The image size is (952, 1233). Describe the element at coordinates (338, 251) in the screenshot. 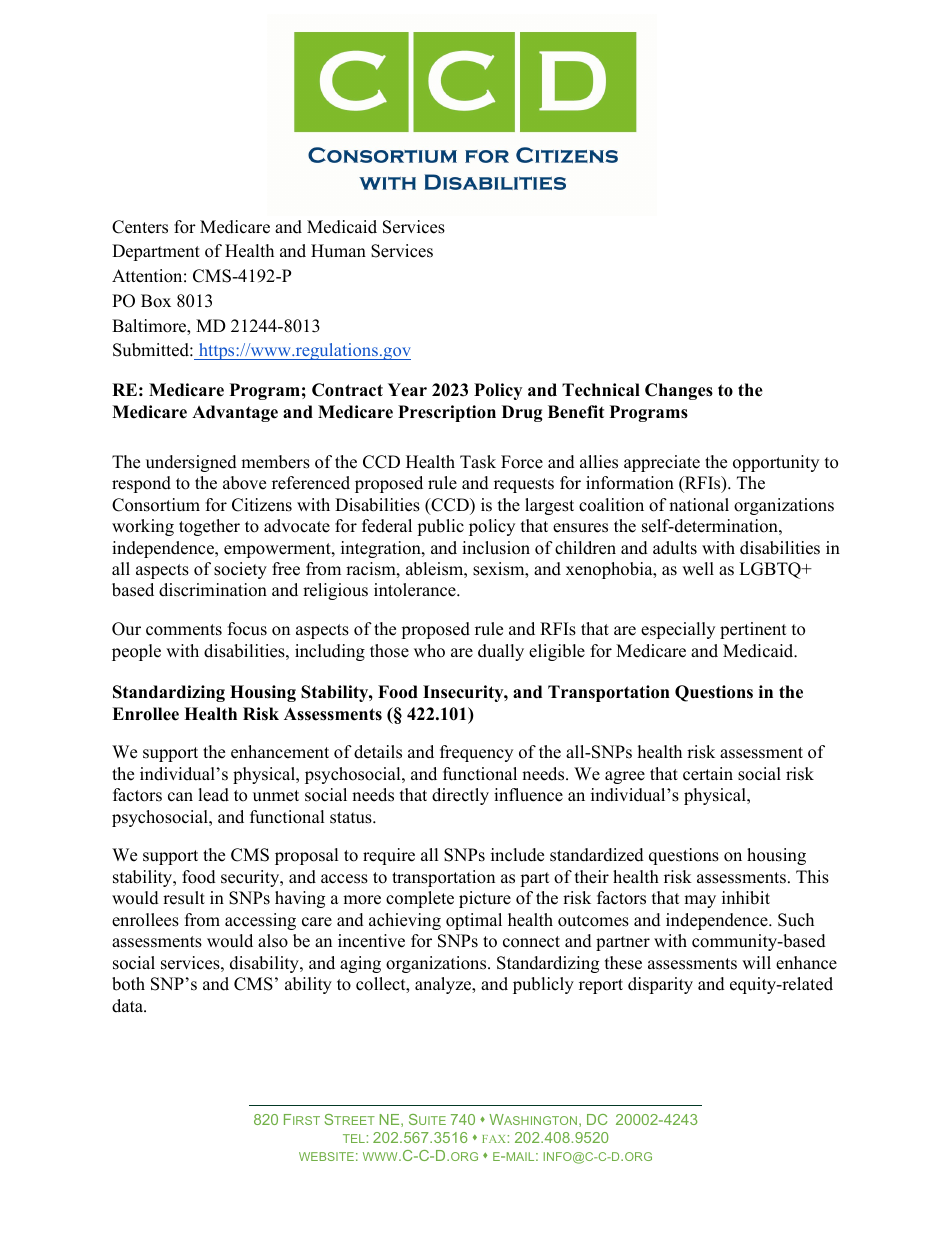

I see `Human` at that location.
